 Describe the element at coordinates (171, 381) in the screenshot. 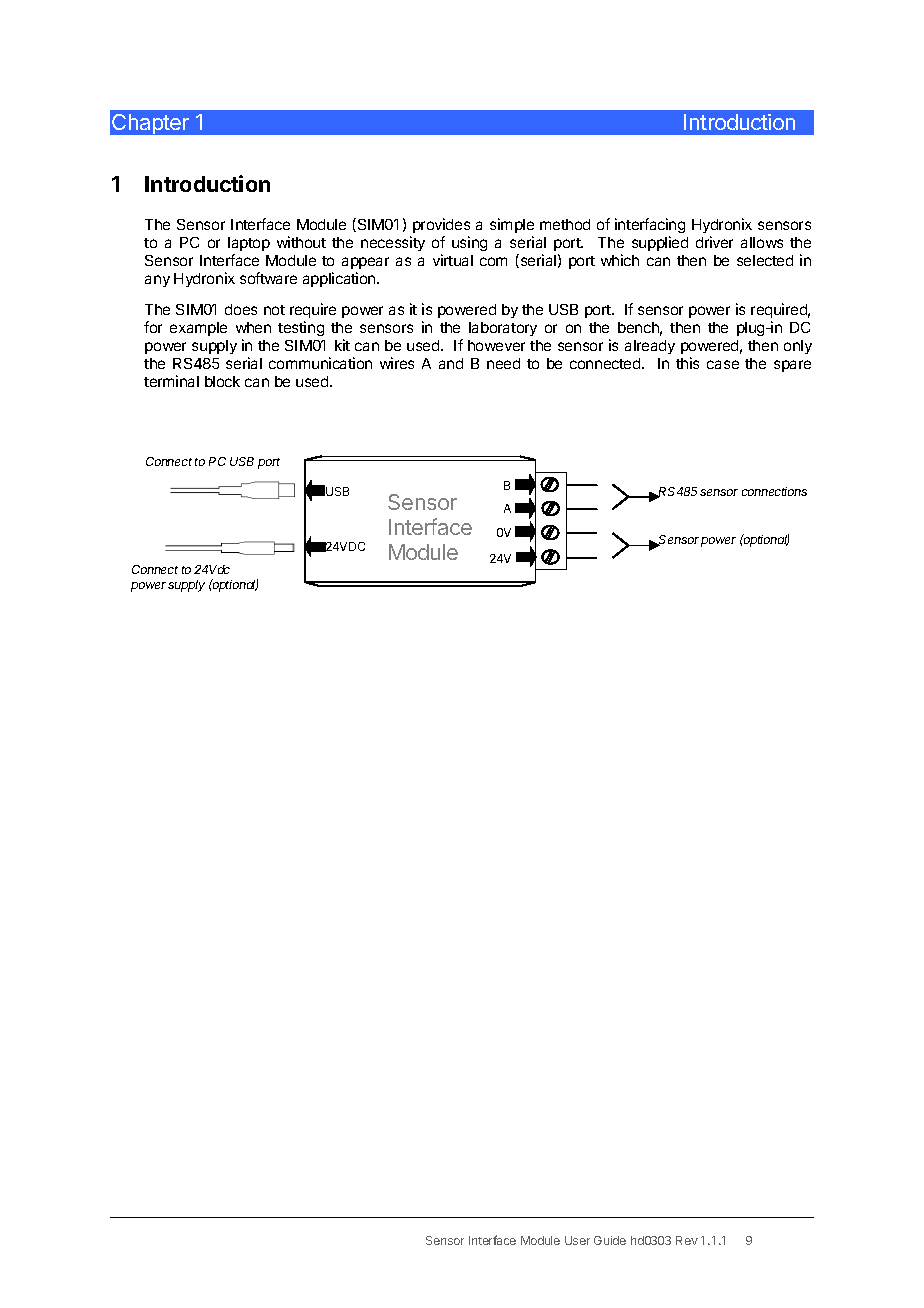

I see `terminal` at that location.
